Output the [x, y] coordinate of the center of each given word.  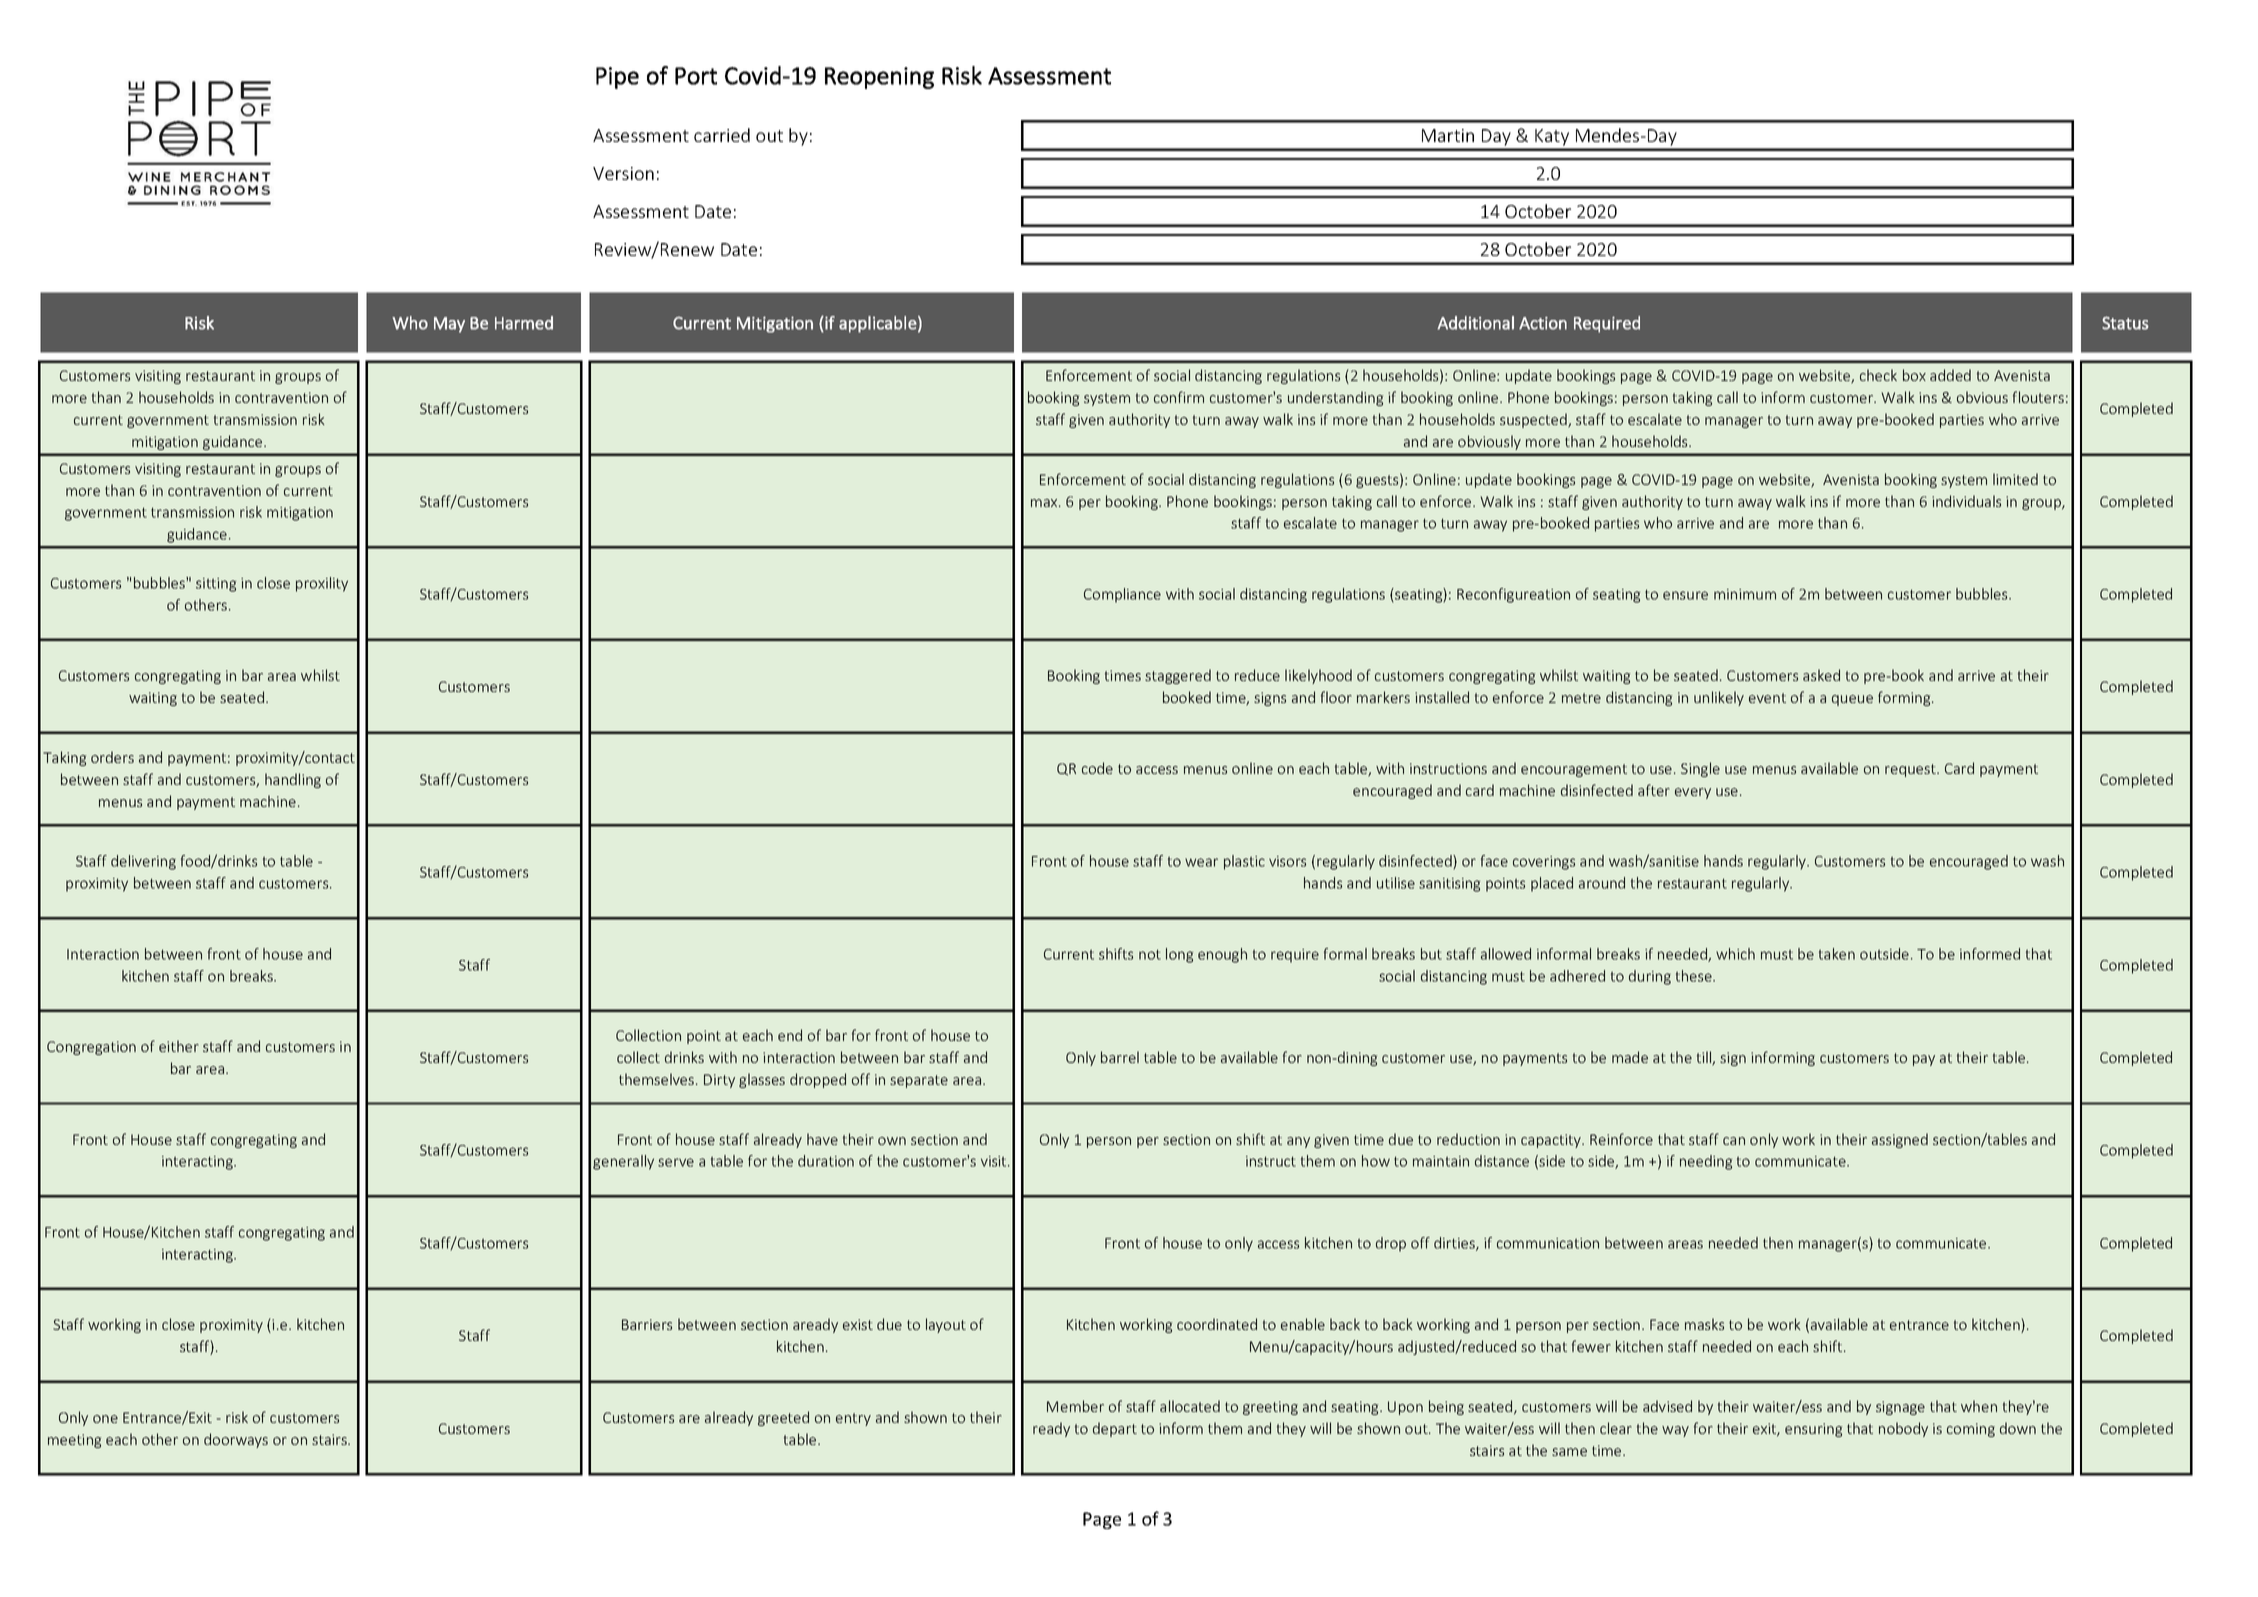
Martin [1448, 135]
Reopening [879, 78]
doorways [236, 1440]
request [1911, 770]
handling [293, 780]
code [1097, 768]
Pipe [617, 78]
